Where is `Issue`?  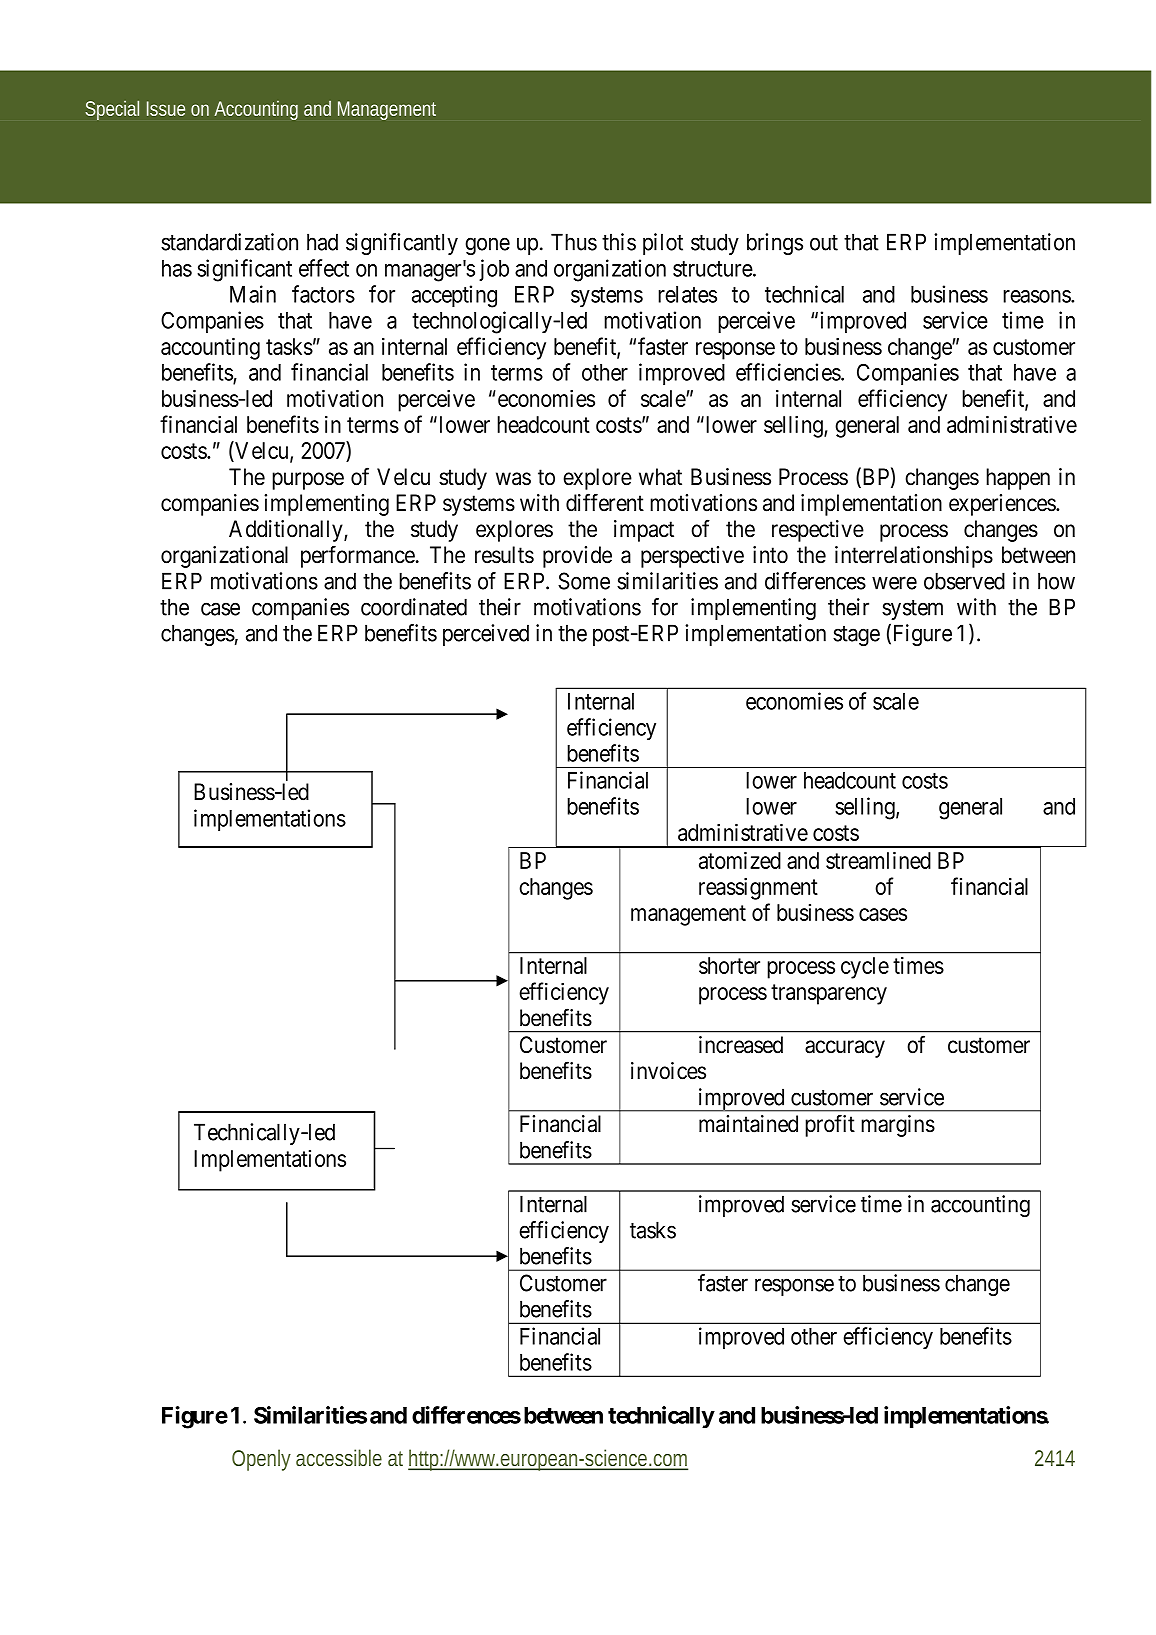 Issue is located at coordinates (166, 108).
